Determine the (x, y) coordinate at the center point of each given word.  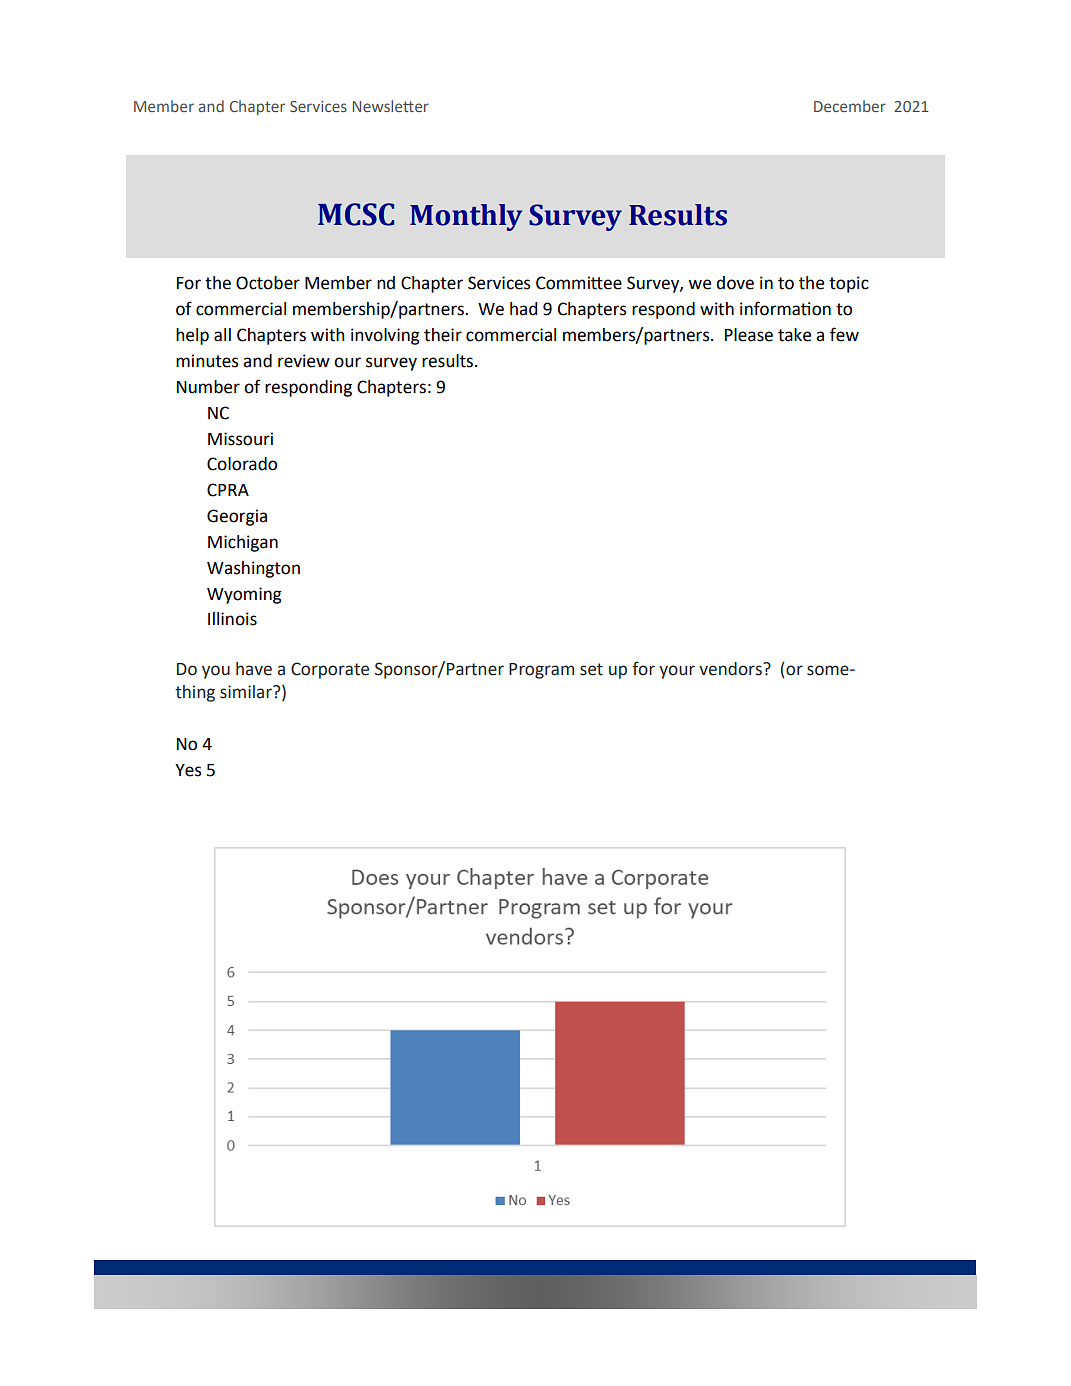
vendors (731, 669)
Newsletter (391, 106)
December (850, 106)
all (222, 335)
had (523, 309)
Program (541, 671)
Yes (188, 770)
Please (749, 335)
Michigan (243, 543)
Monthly (466, 217)
